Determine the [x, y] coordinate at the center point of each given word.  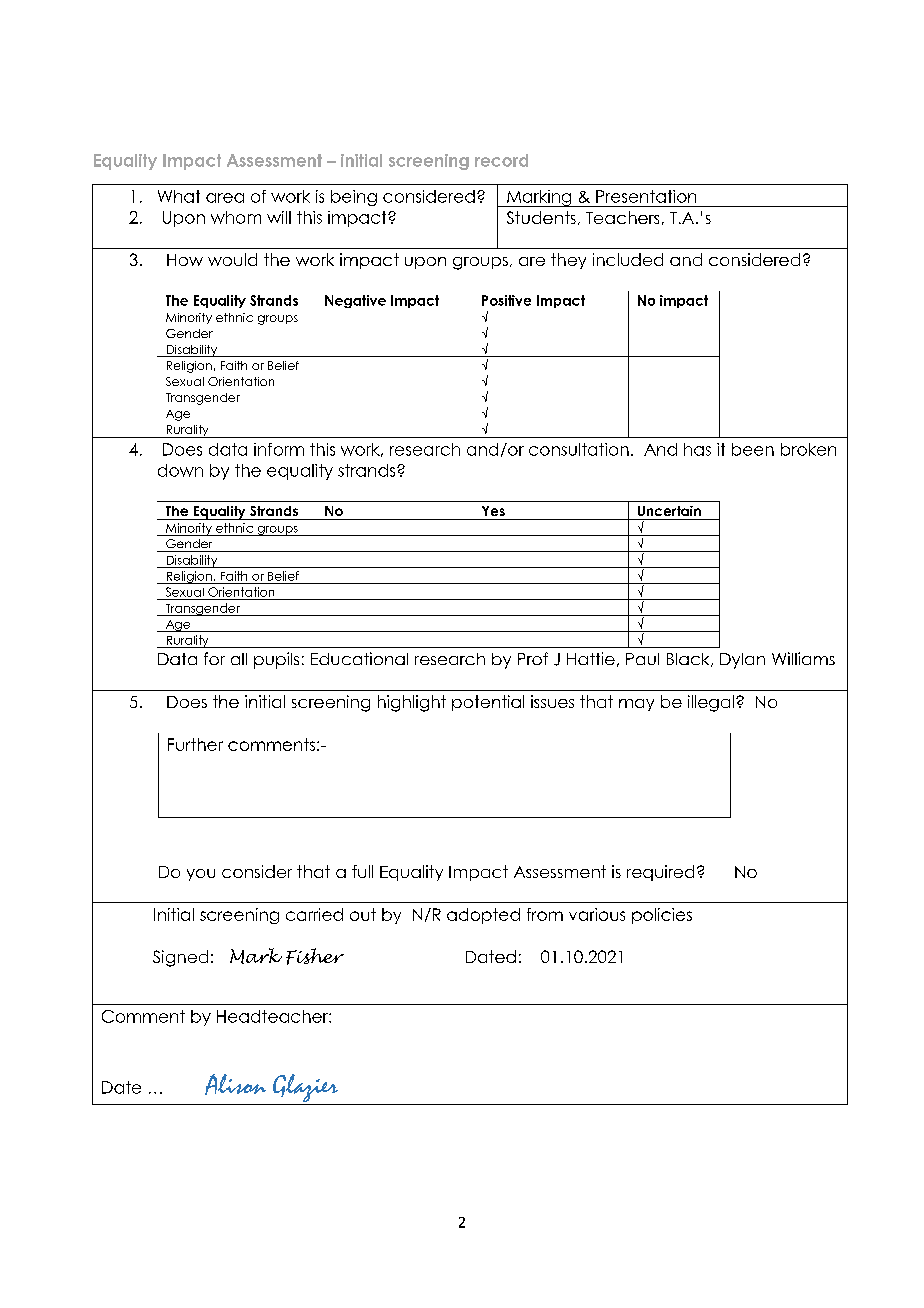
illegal [711, 703]
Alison [235, 1084]
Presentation [646, 196]
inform [279, 449]
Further [195, 744]
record [501, 160]
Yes [493, 511]
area [225, 198]
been [753, 449]
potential [488, 703]
